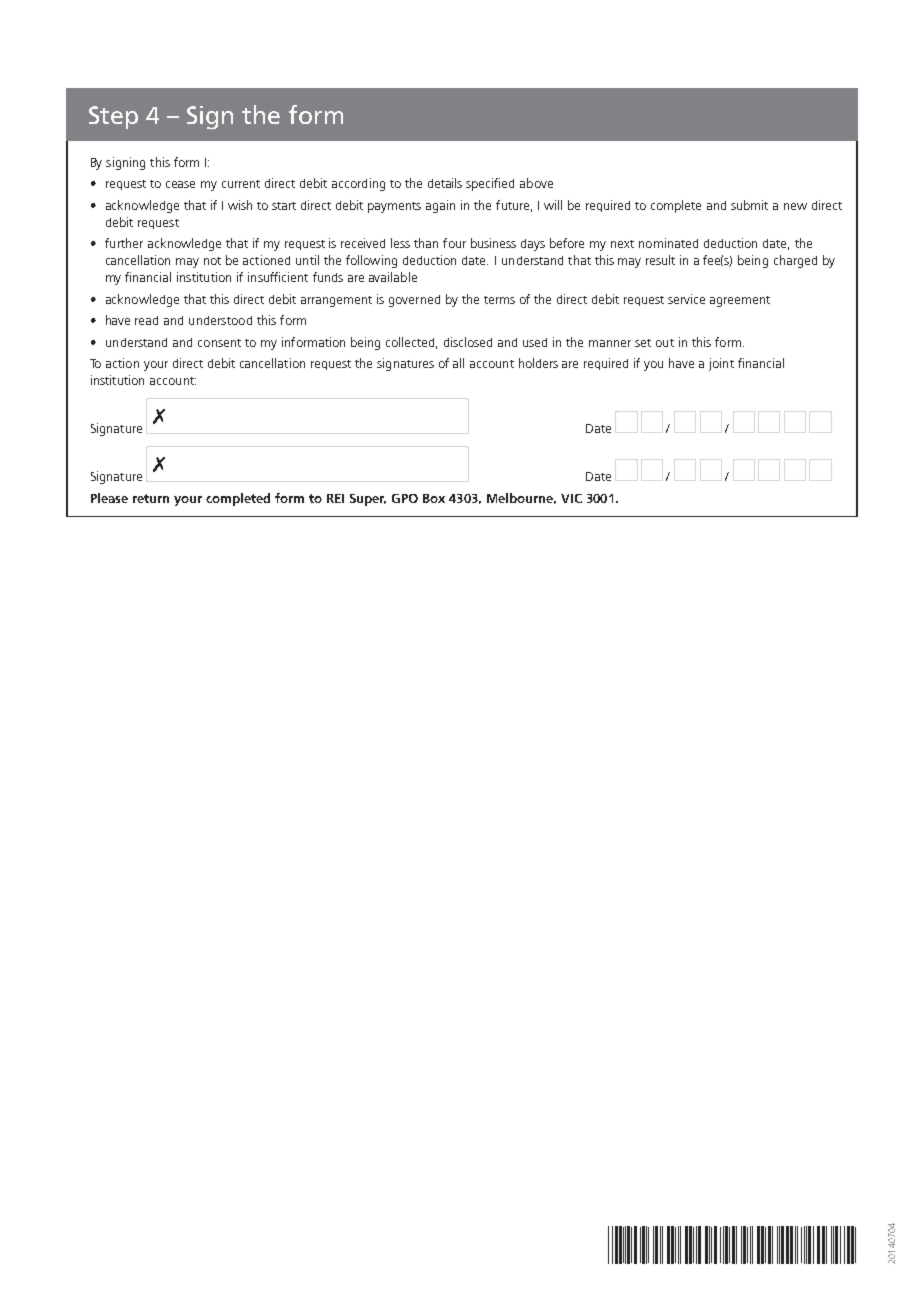  What do you see at coordinates (521, 498) in the screenshot?
I see `Melbourne` at bounding box center [521, 498].
